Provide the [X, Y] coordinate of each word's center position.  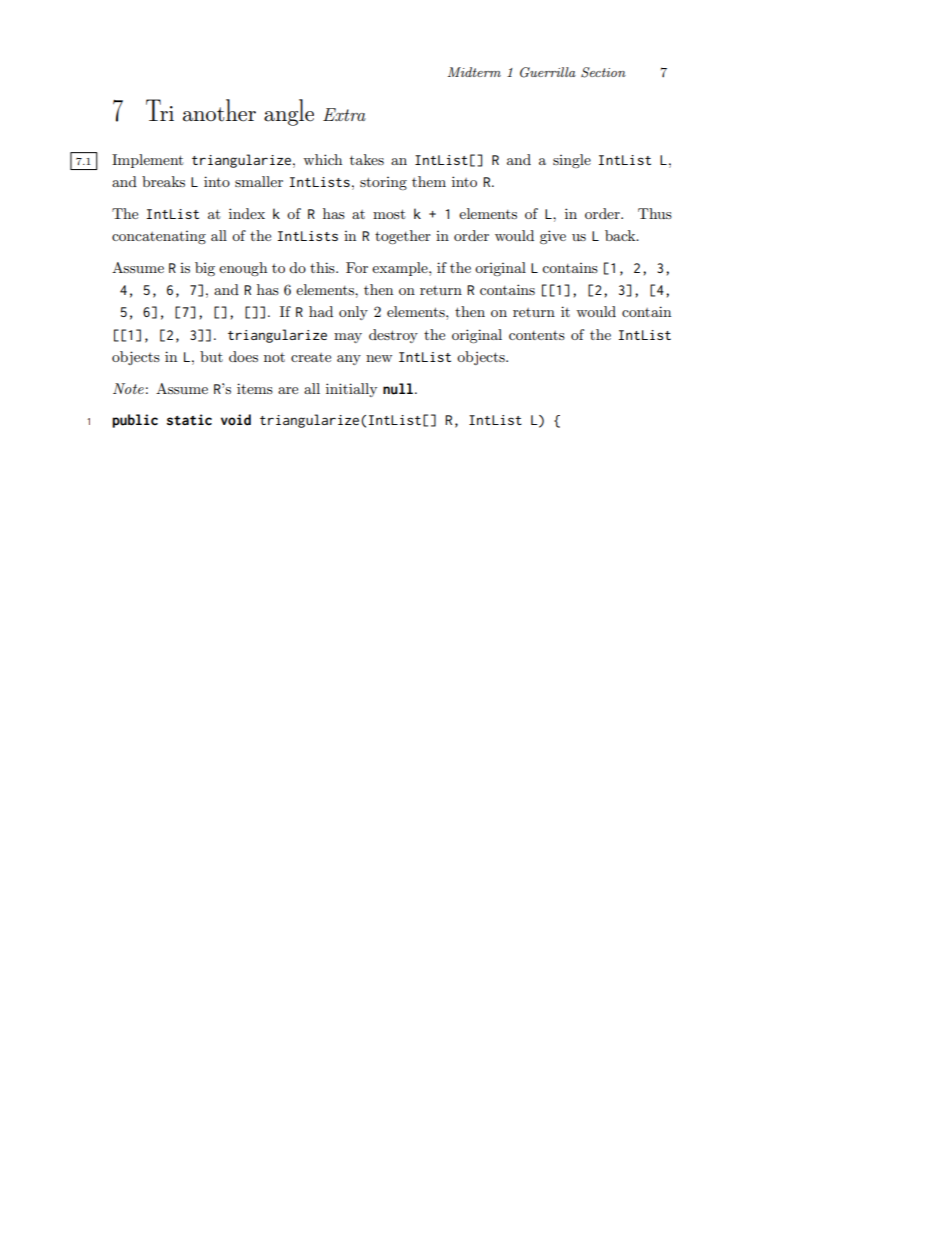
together [403, 237]
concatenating [159, 237]
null [398, 389]
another [219, 110]
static [189, 420]
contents [537, 335]
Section [603, 72]
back [621, 235]
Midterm [474, 72]
